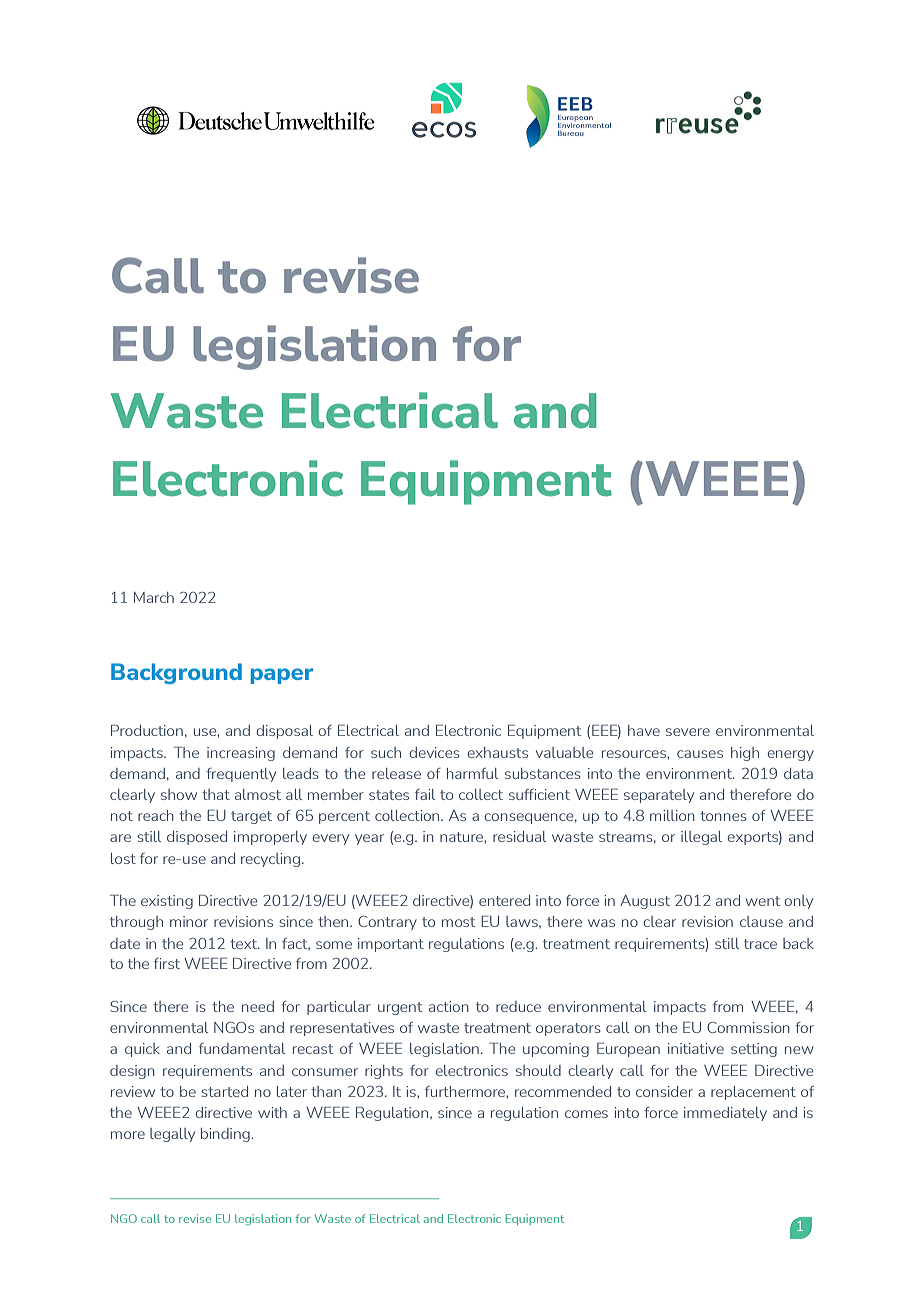 Image resolution: width=924 pixels, height=1308 pixels. What do you see at coordinates (226, 1135) in the screenshot?
I see `binding` at bounding box center [226, 1135].
